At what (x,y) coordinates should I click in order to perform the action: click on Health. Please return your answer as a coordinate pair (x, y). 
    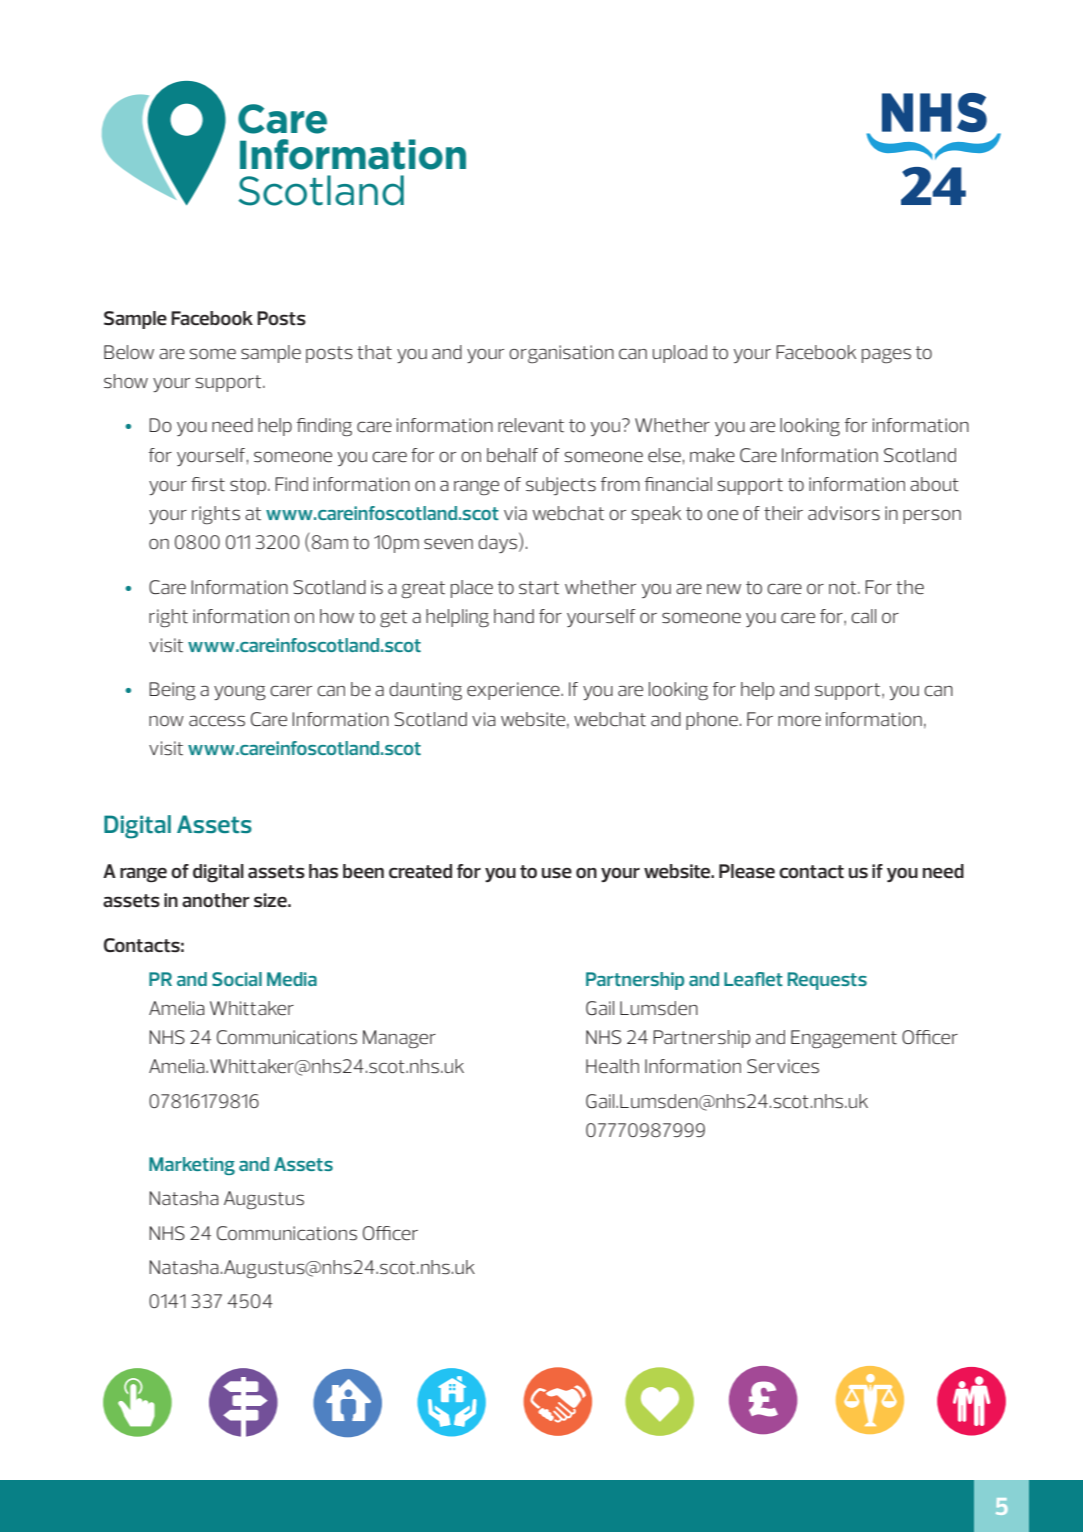
    Looking at the image, I should click on (612, 1066).
